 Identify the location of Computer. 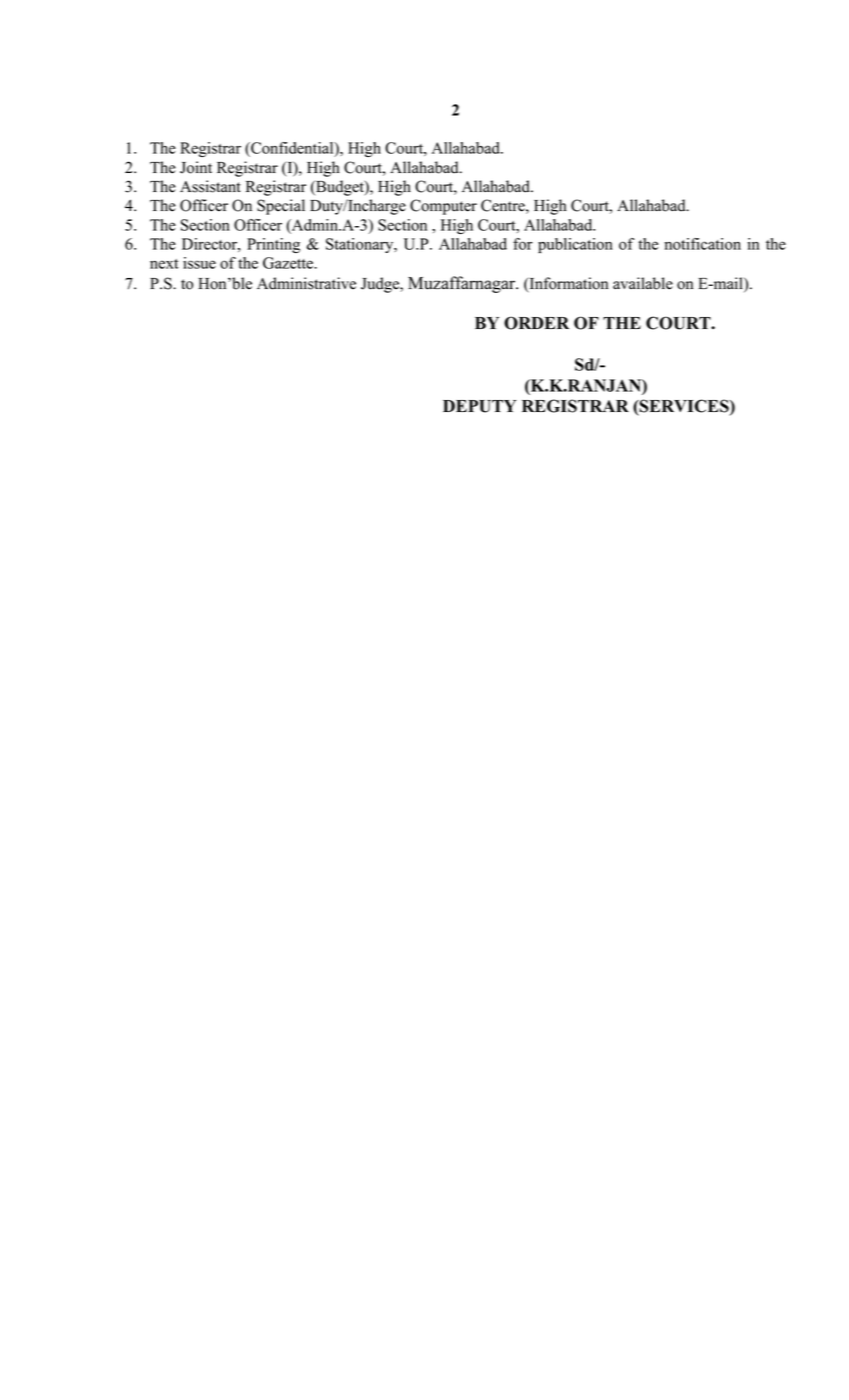
(443, 207).
